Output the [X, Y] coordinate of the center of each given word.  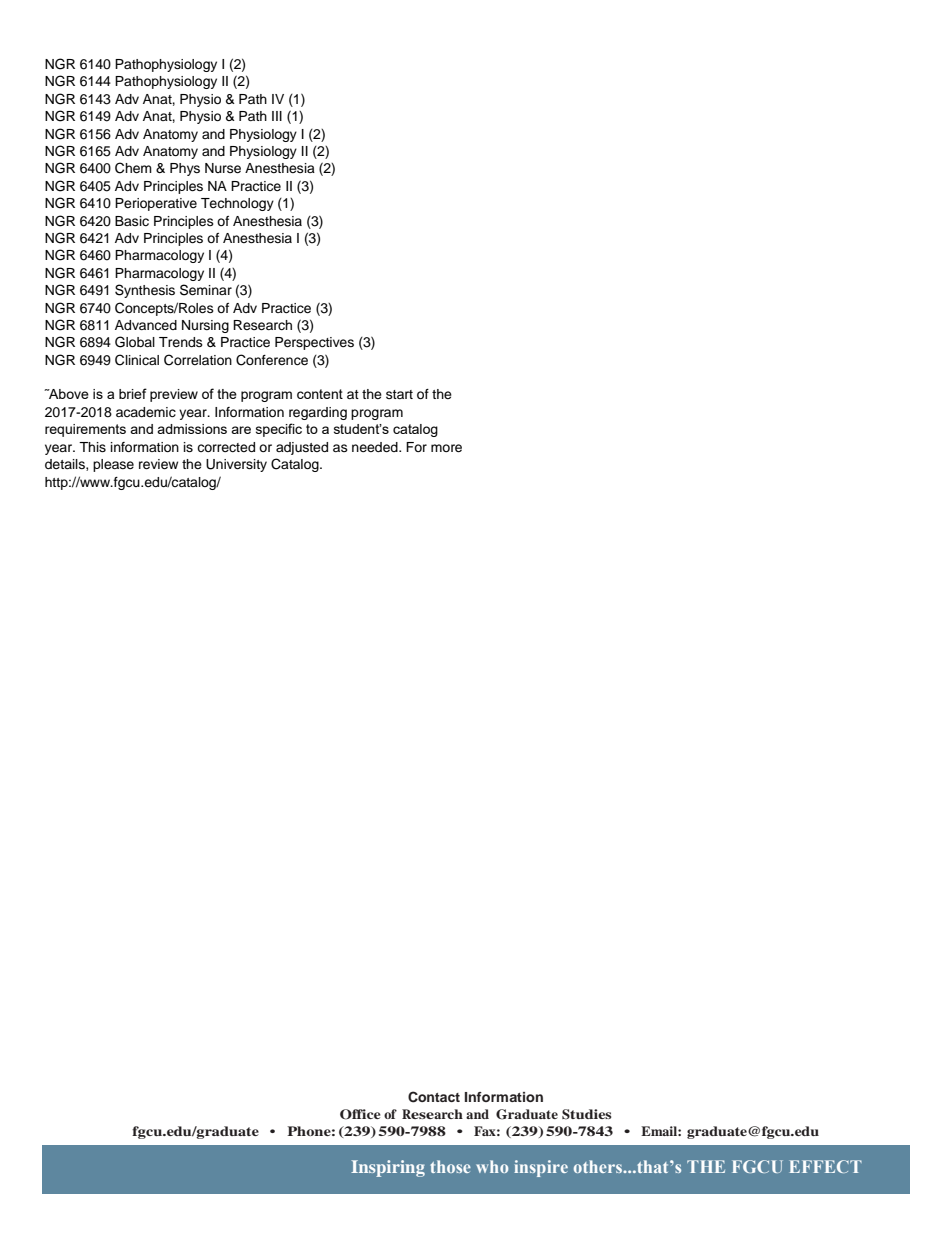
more [446, 448]
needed [376, 447]
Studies [586, 1114]
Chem [133, 168]
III [277, 116]
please [113, 465]
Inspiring [388, 1168]
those [450, 1166]
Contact [434, 1097]
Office [360, 1114]
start [399, 394]
